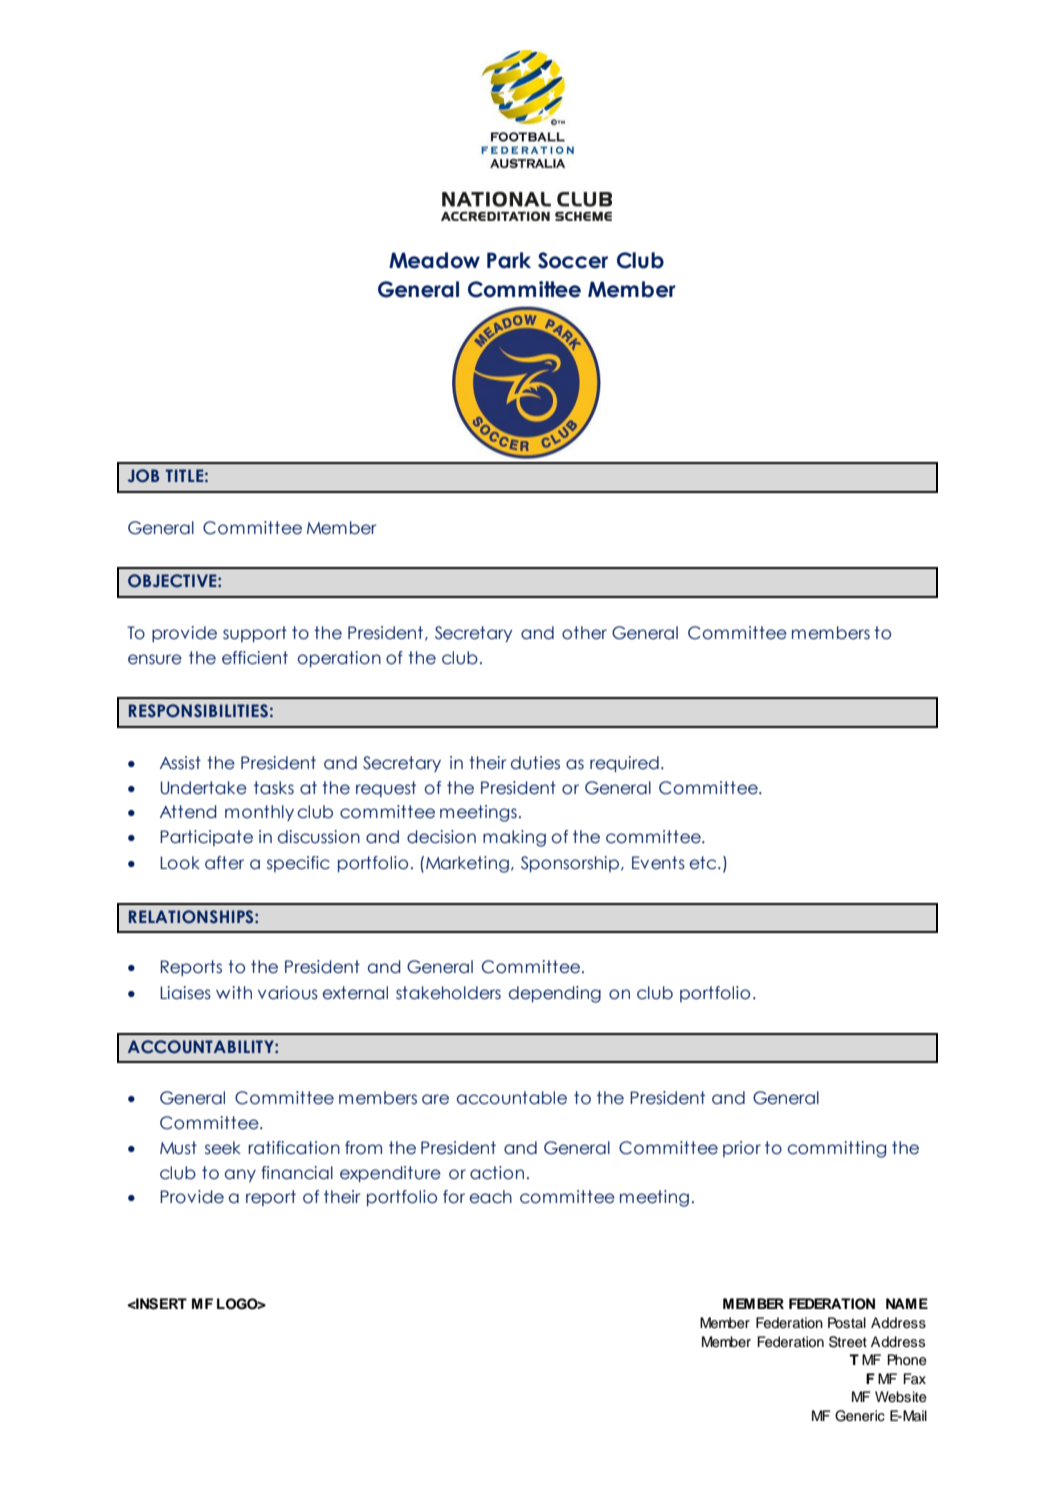  Describe the element at coordinates (573, 260) in the screenshot. I see `Soccer` at that location.
